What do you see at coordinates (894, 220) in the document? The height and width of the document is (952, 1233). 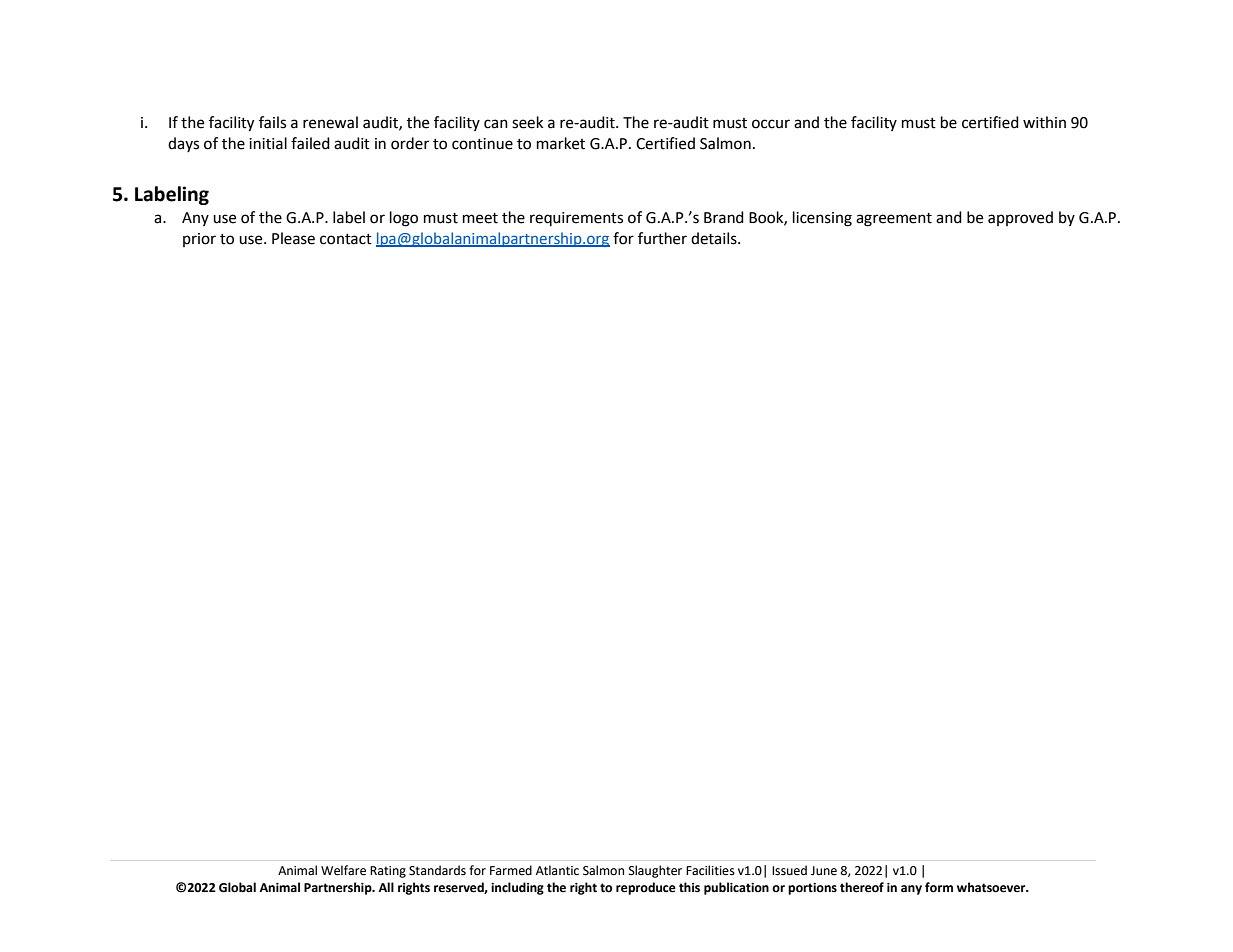 I see `agreement` at bounding box center [894, 220].
